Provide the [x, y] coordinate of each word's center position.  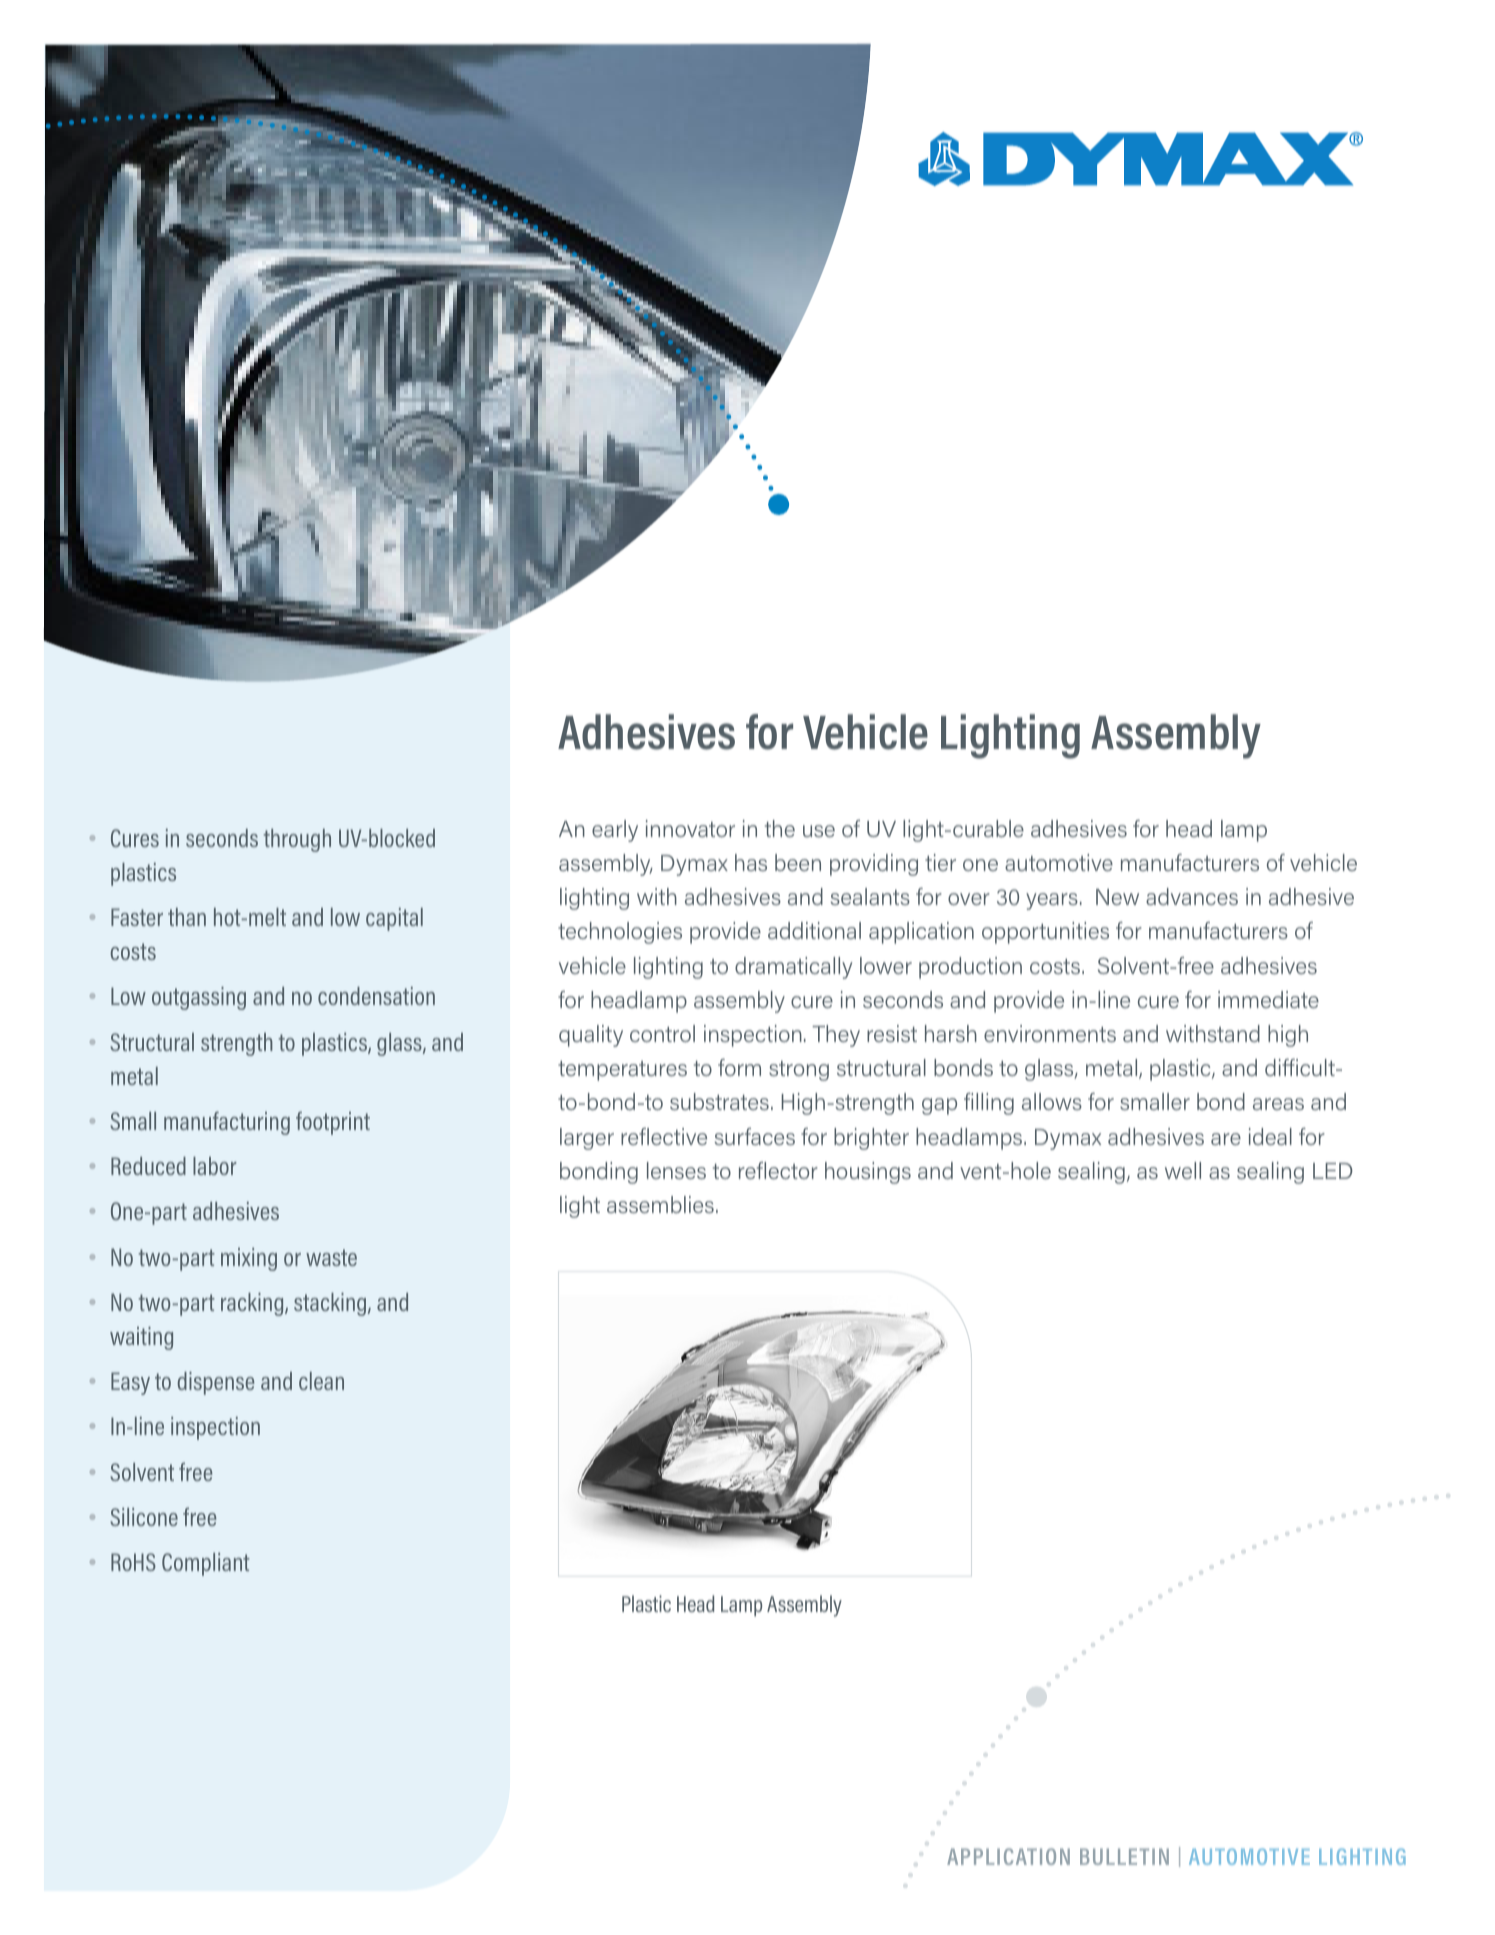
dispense [215, 1383]
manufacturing [227, 1123]
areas [1278, 1104]
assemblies [660, 1204]
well [1183, 1170]
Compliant [206, 1564]
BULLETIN [1124, 1856]
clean [321, 1381]
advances [1192, 896]
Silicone [144, 1517]
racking [253, 1304]
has [751, 862]
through [297, 840]
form [739, 1067]
